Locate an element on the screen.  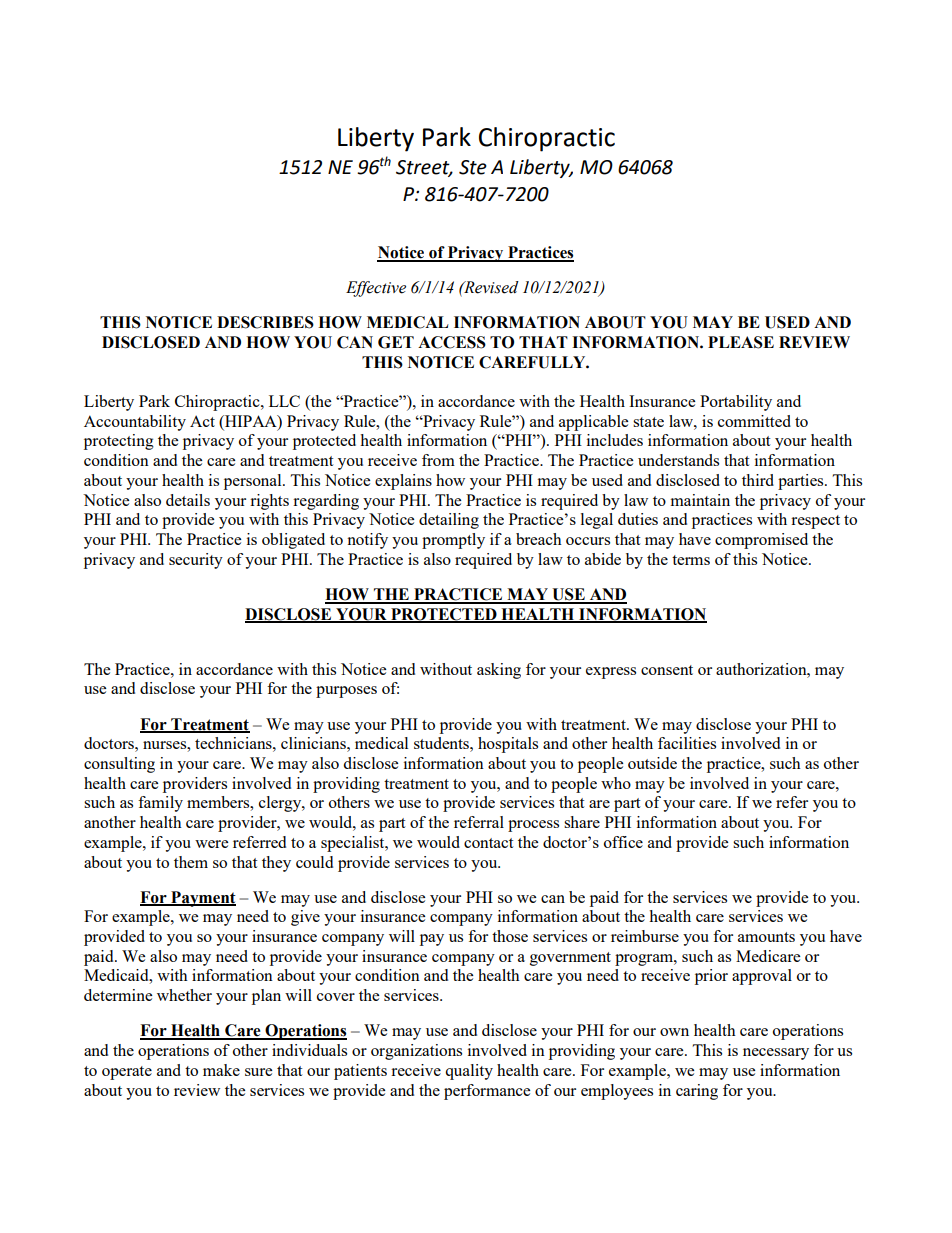
consent is located at coordinates (667, 670).
